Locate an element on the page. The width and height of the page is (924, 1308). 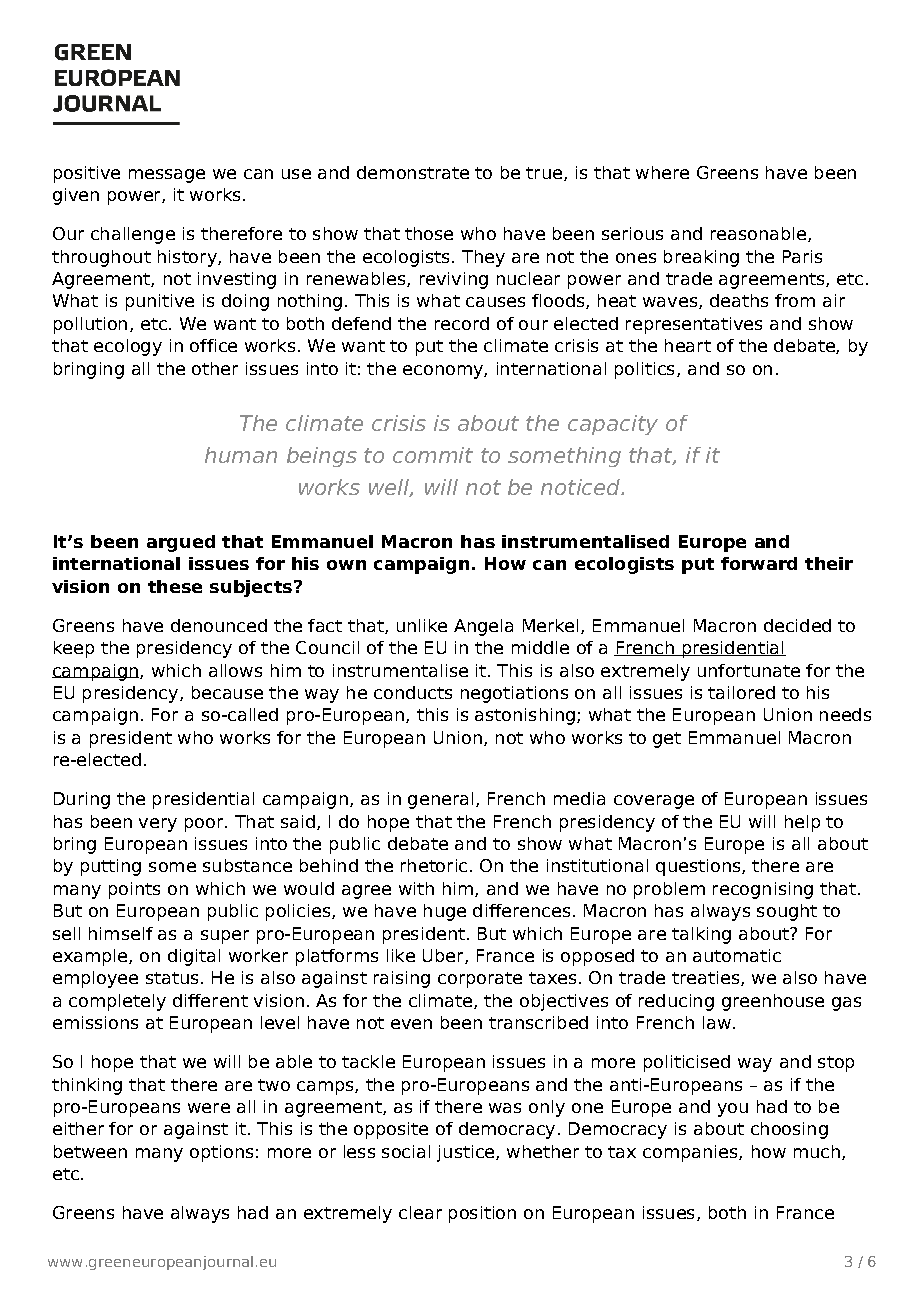
human is located at coordinates (241, 455).
